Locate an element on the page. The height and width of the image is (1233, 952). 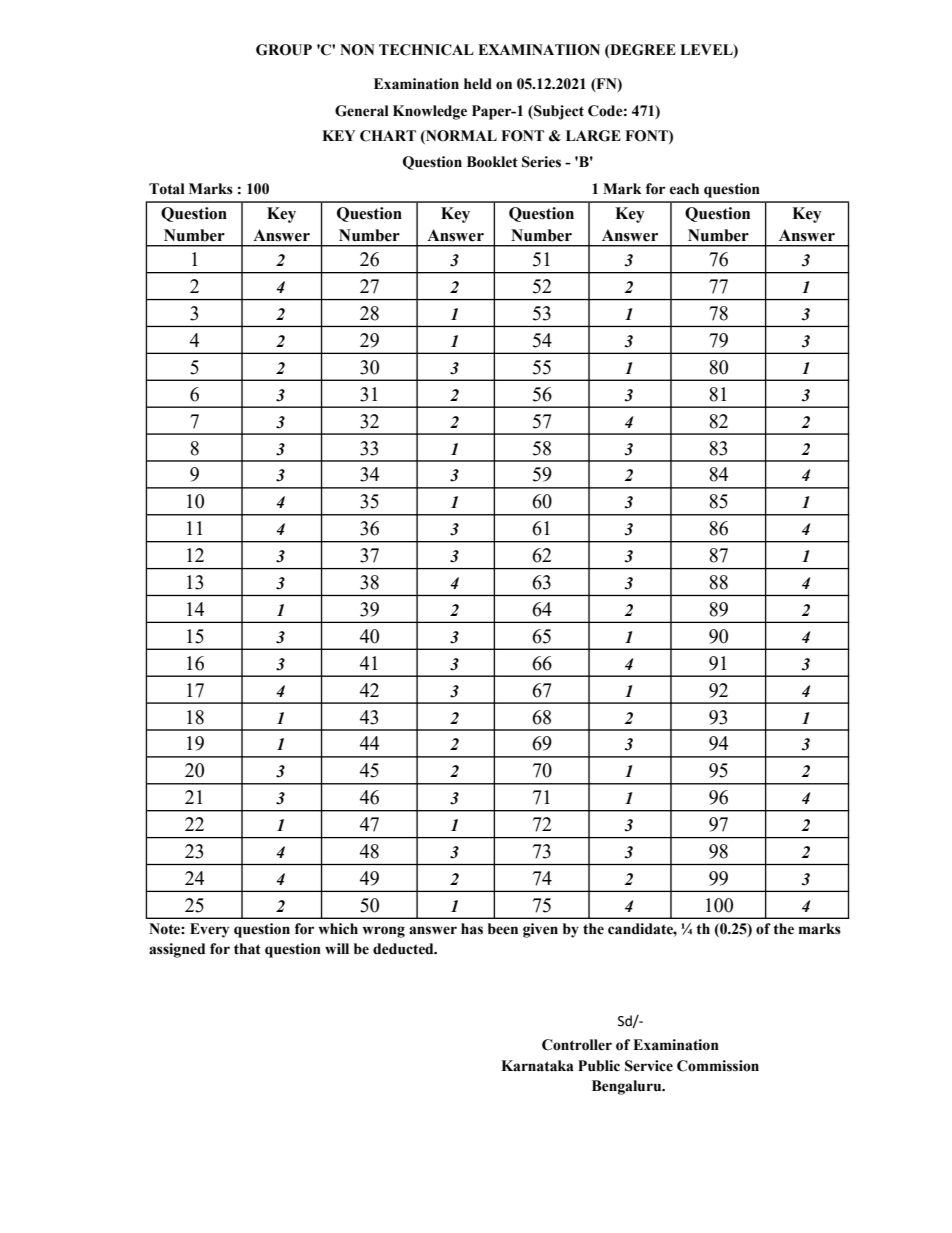
has is located at coordinates (472, 929).
